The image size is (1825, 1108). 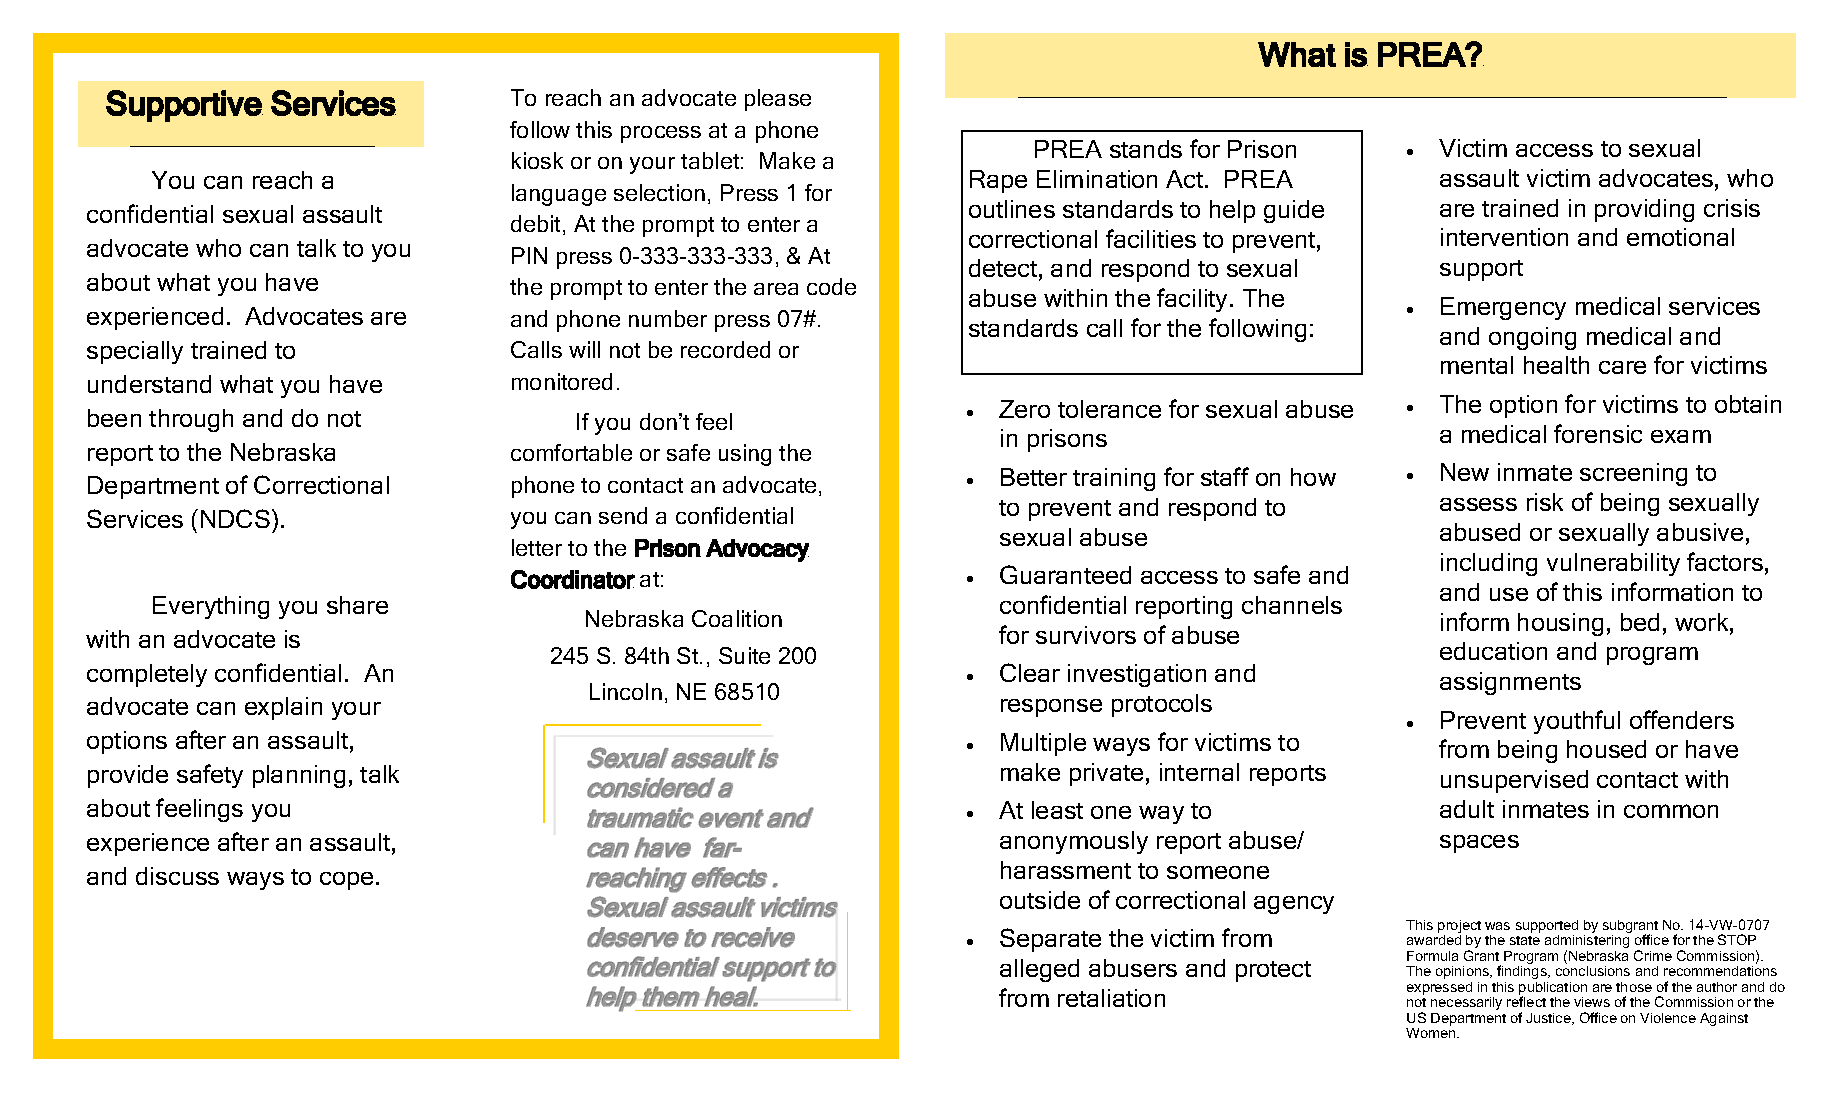 I want to click on language, so click(x=559, y=195).
